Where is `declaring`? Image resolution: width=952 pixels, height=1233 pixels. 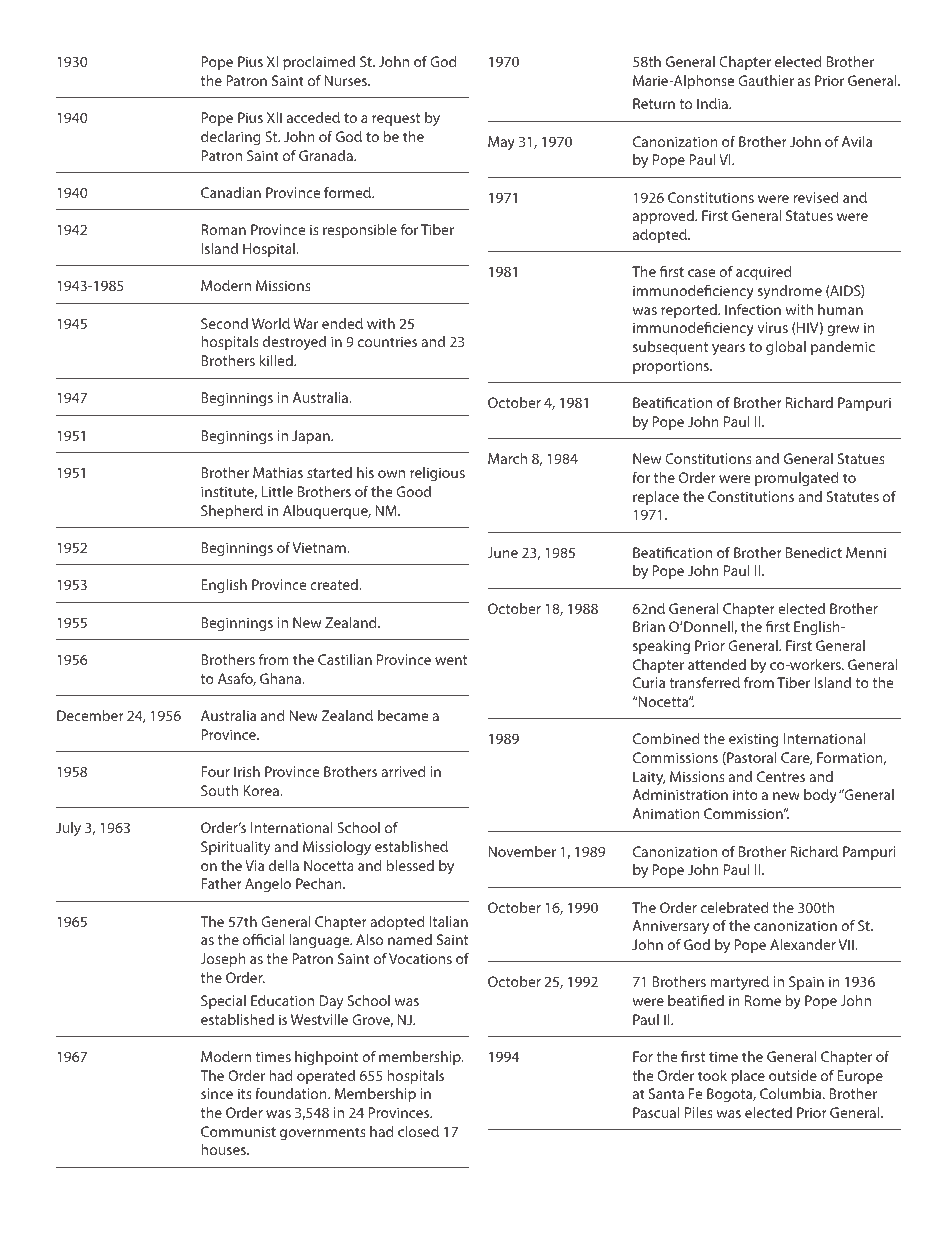 declaring is located at coordinates (231, 138).
